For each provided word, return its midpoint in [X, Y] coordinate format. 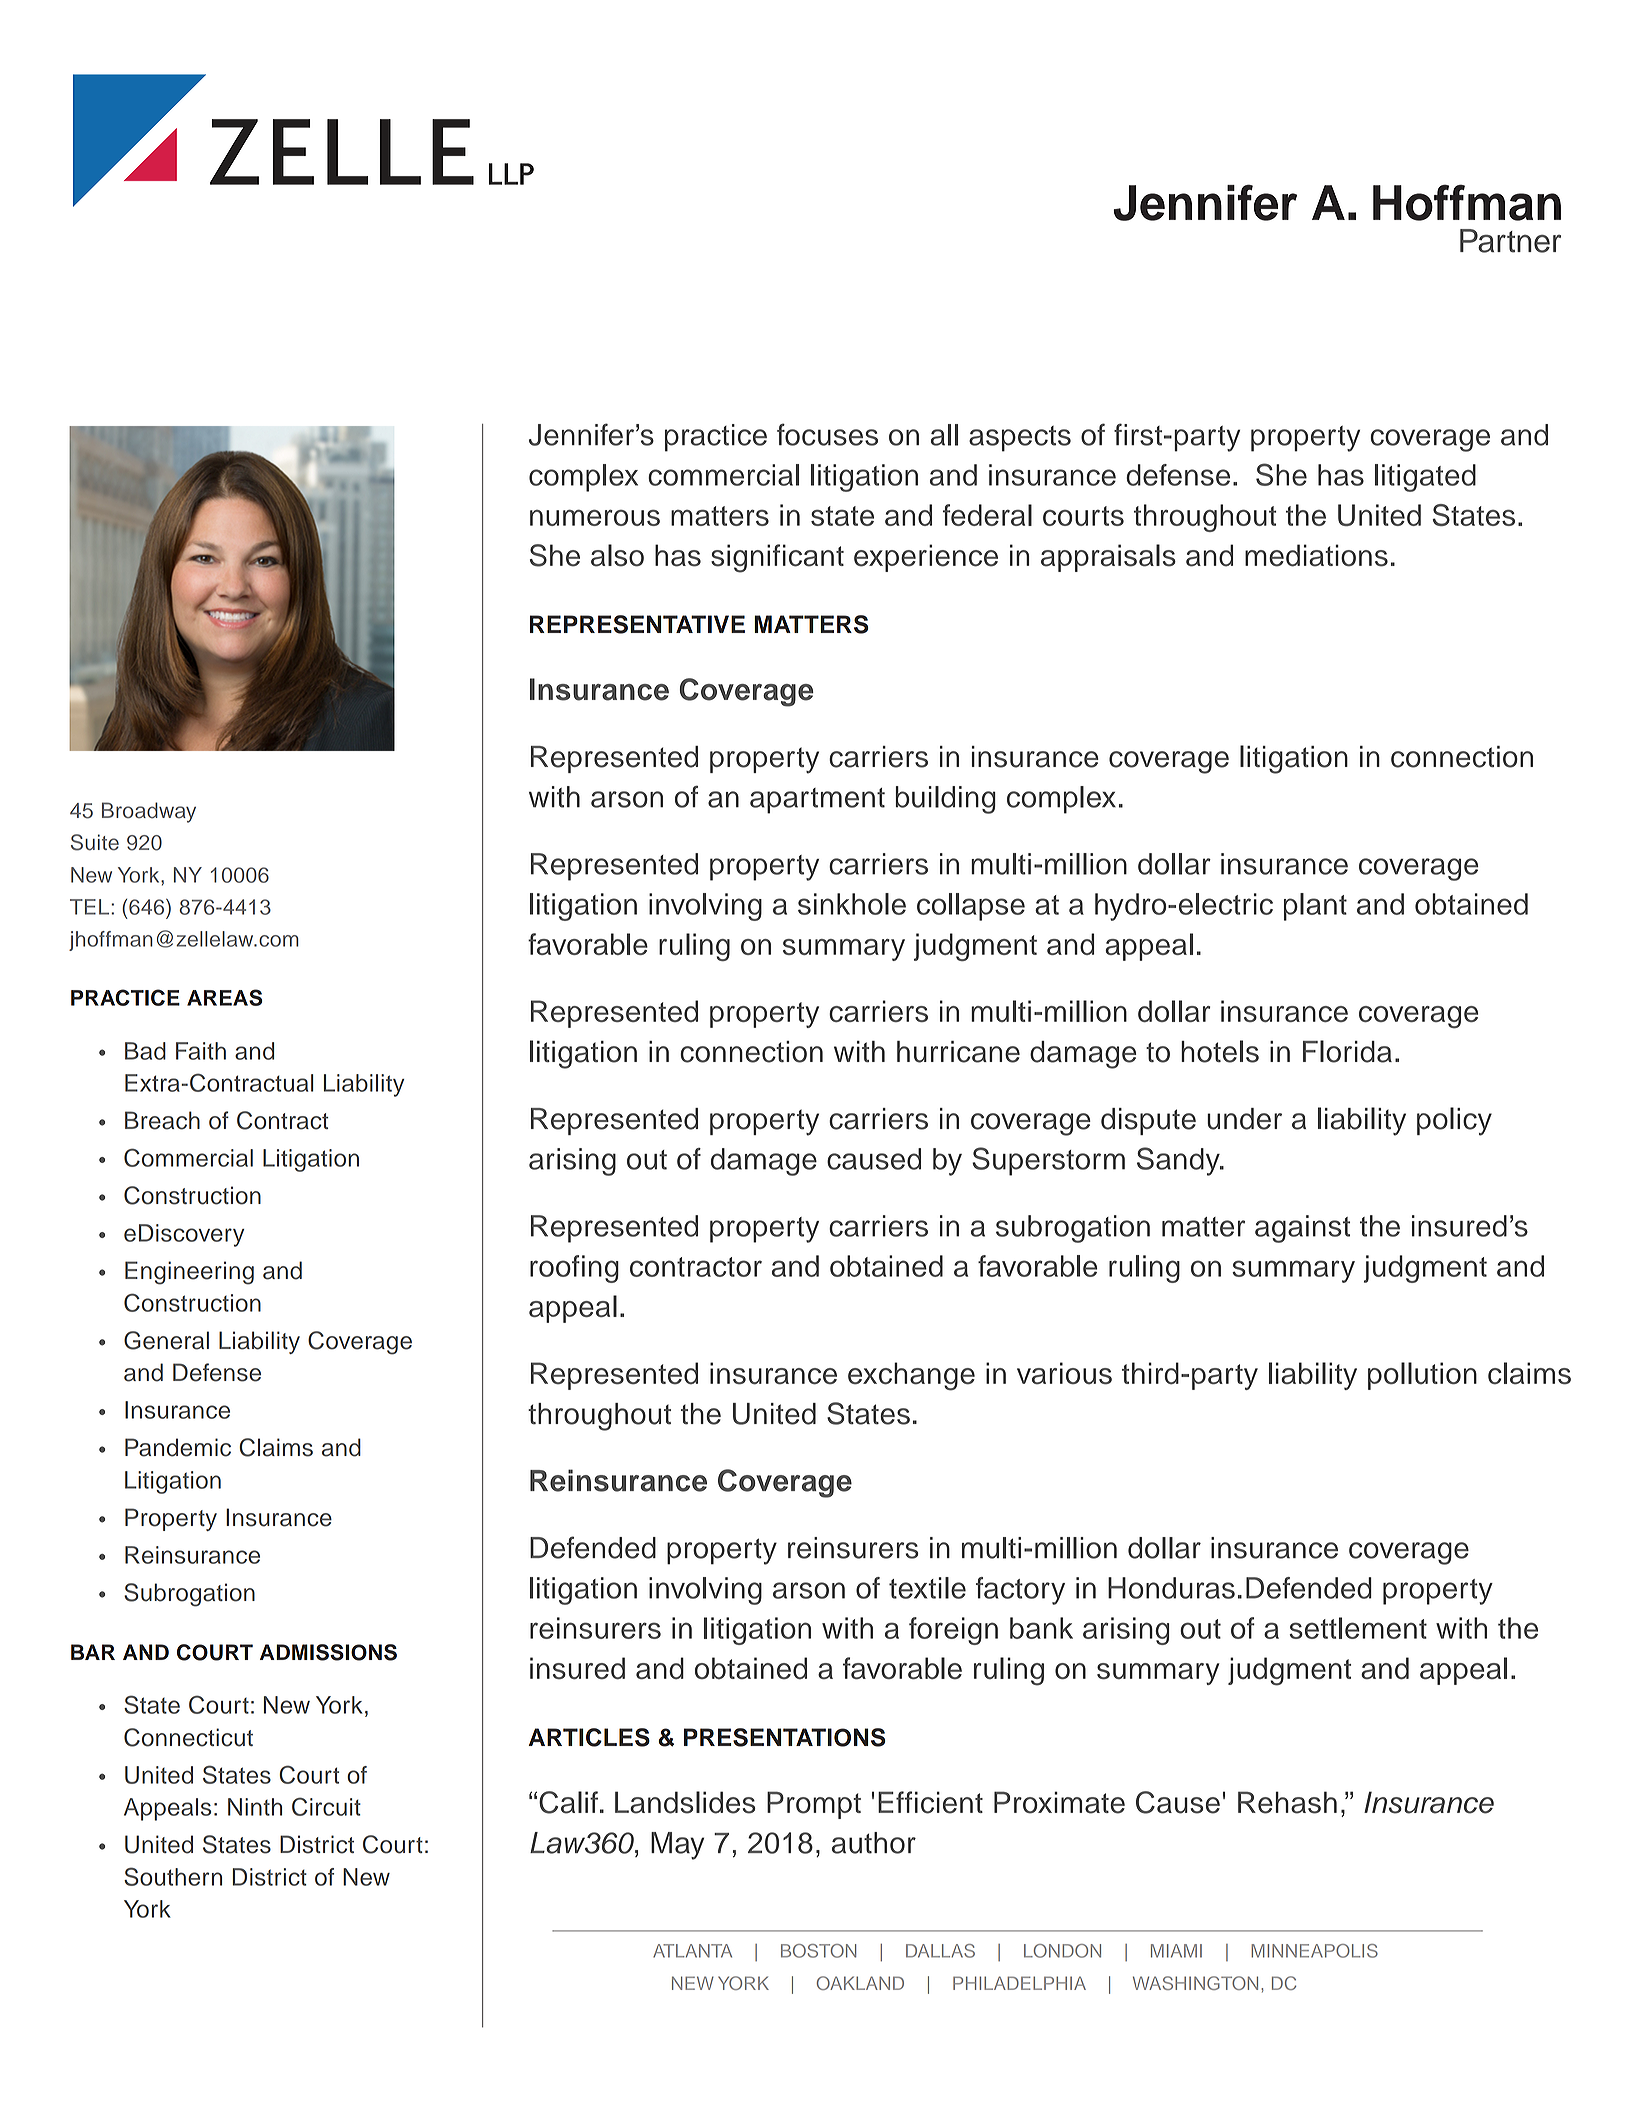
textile [927, 1588]
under [1244, 1119]
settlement [1358, 1628]
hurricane [958, 1052]
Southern [173, 1876]
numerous [595, 518]
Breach [162, 1120]
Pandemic [178, 1447]
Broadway [149, 812]
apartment [817, 801]
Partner [1510, 241]
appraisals [1108, 558]
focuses [827, 434]
